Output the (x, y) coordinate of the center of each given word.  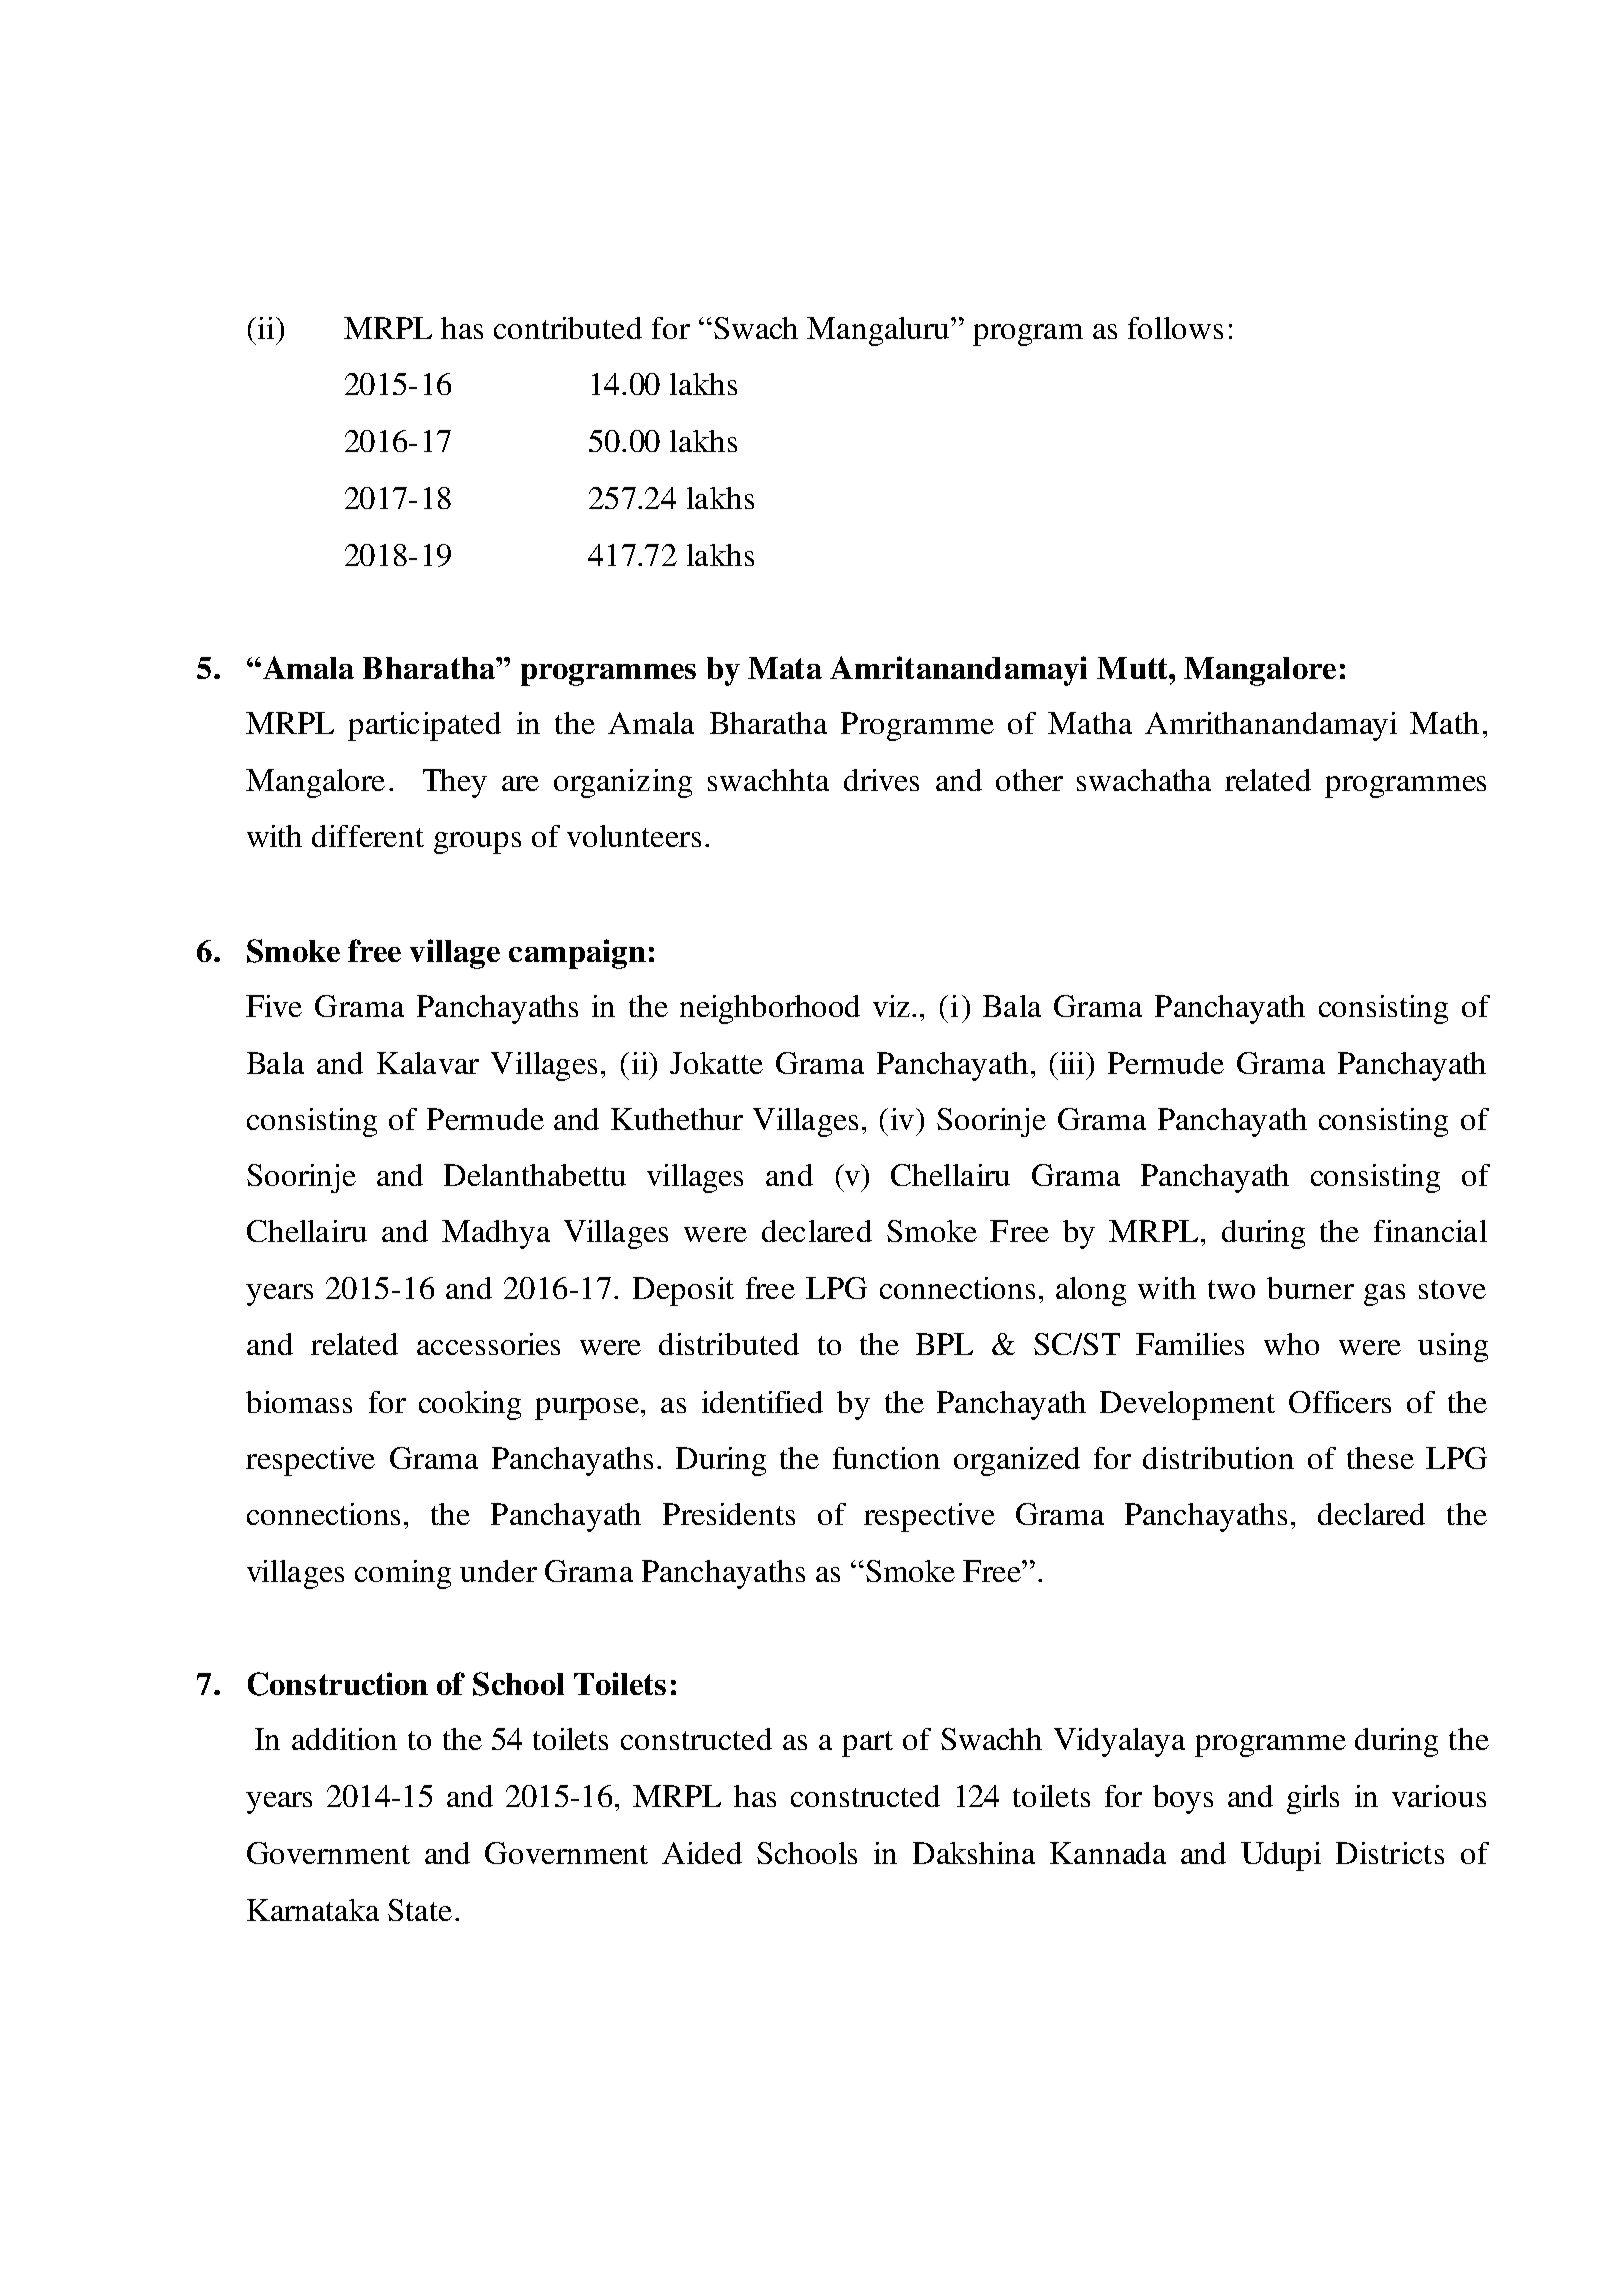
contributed (568, 328)
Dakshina (974, 1853)
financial (1430, 1231)
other (1029, 780)
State (420, 1910)
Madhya (496, 1234)
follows (1175, 328)
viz (893, 1006)
